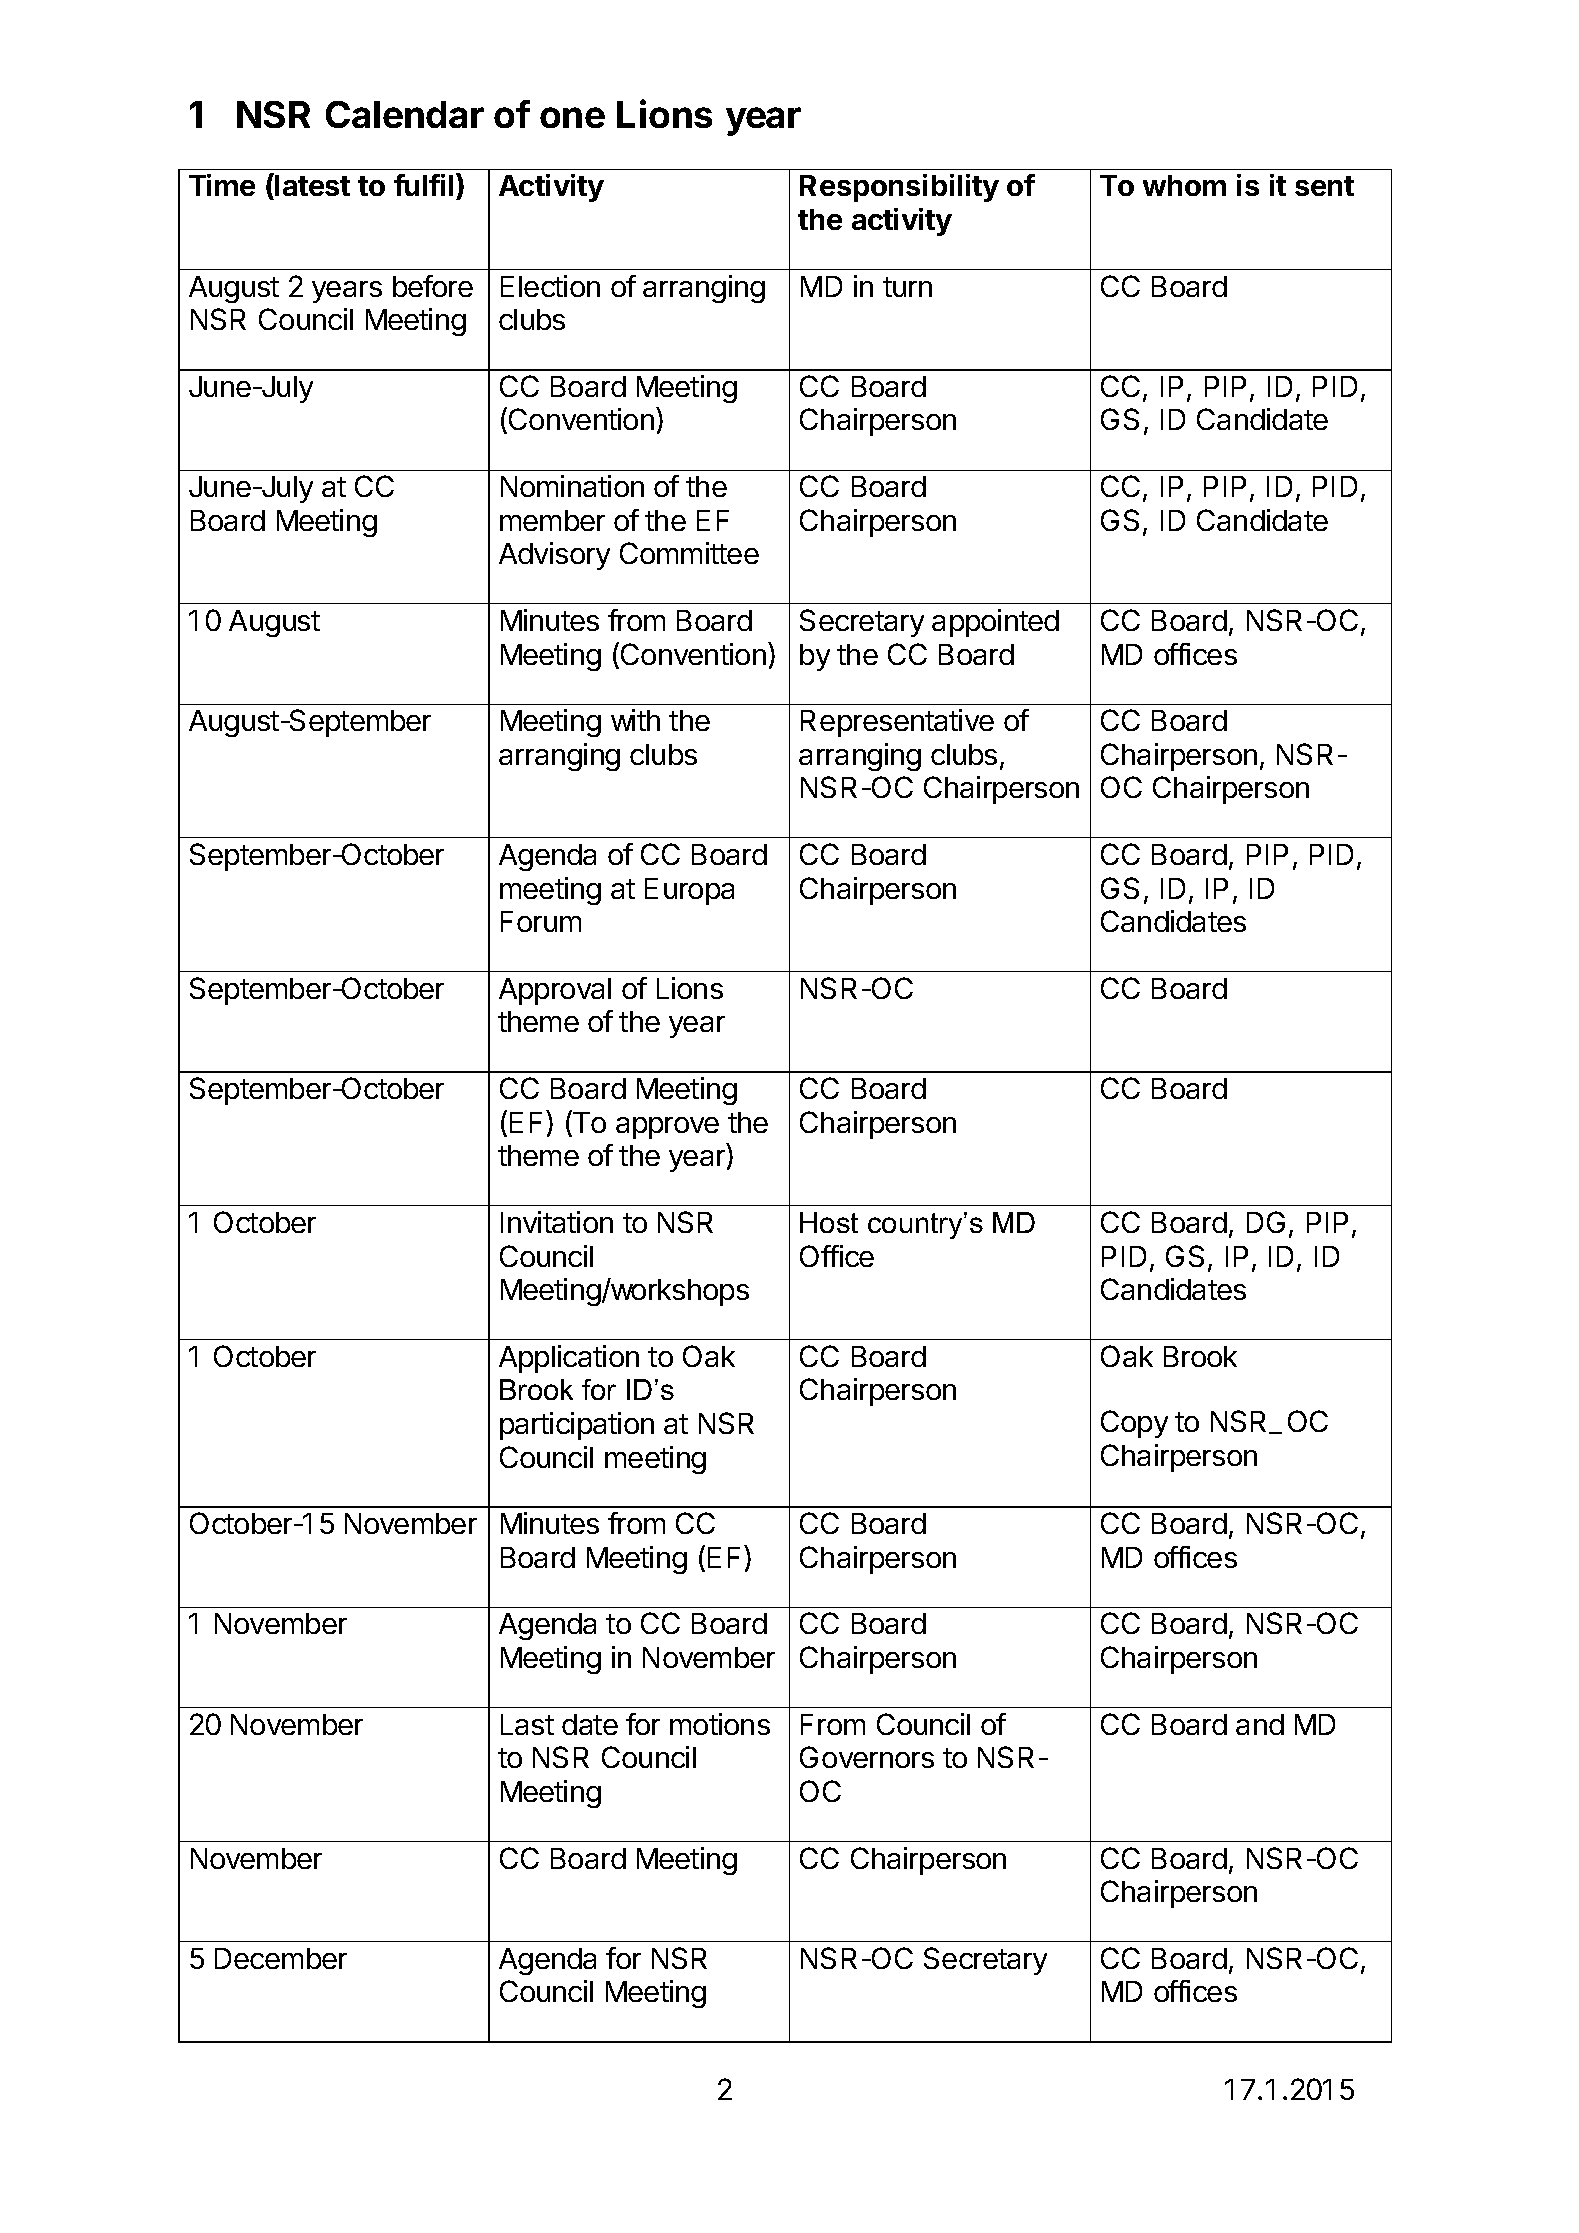 The image size is (1579, 2233). Describe the element at coordinates (1134, 1424) in the screenshot. I see `Copy` at that location.
